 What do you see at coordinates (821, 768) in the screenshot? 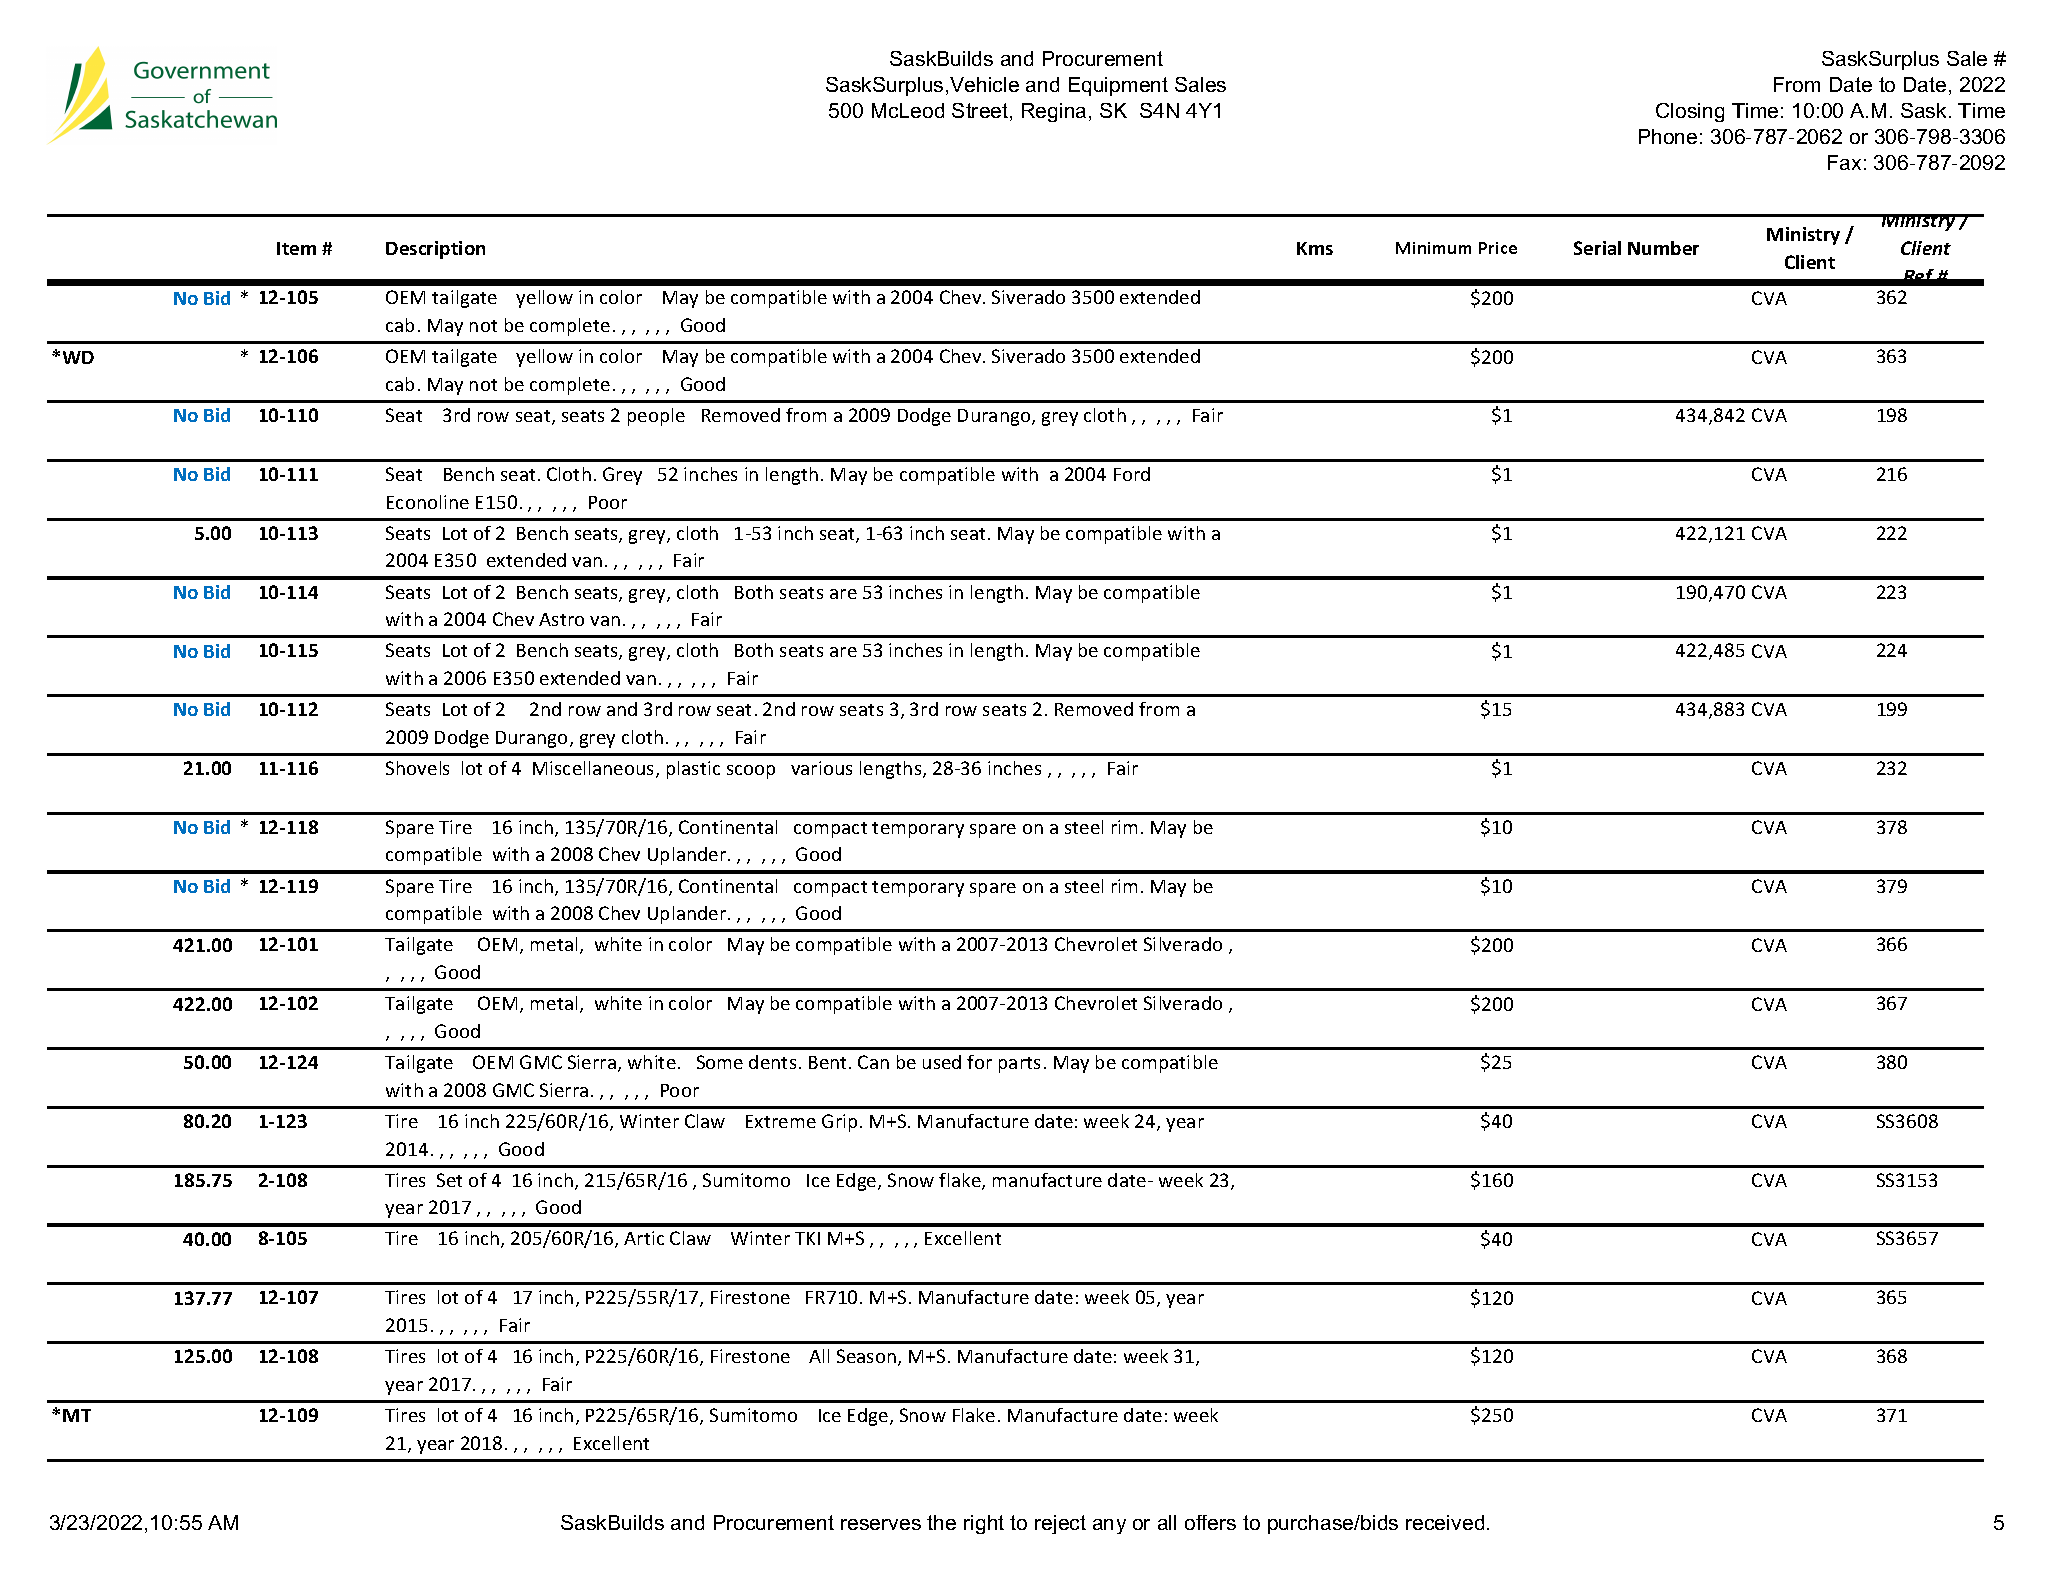
I see `various` at bounding box center [821, 768].
